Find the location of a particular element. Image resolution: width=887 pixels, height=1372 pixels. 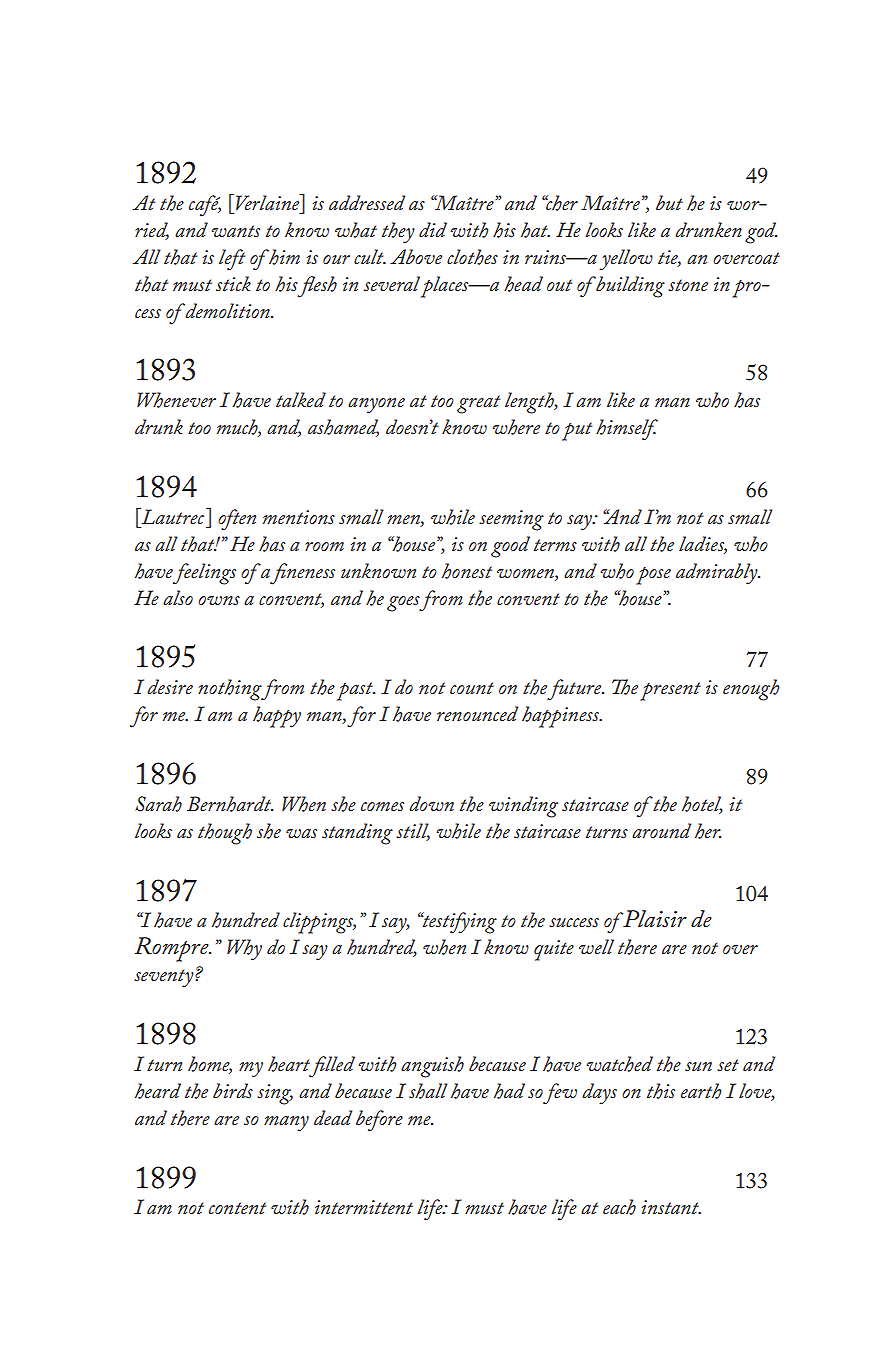

where is located at coordinates (516, 427).
